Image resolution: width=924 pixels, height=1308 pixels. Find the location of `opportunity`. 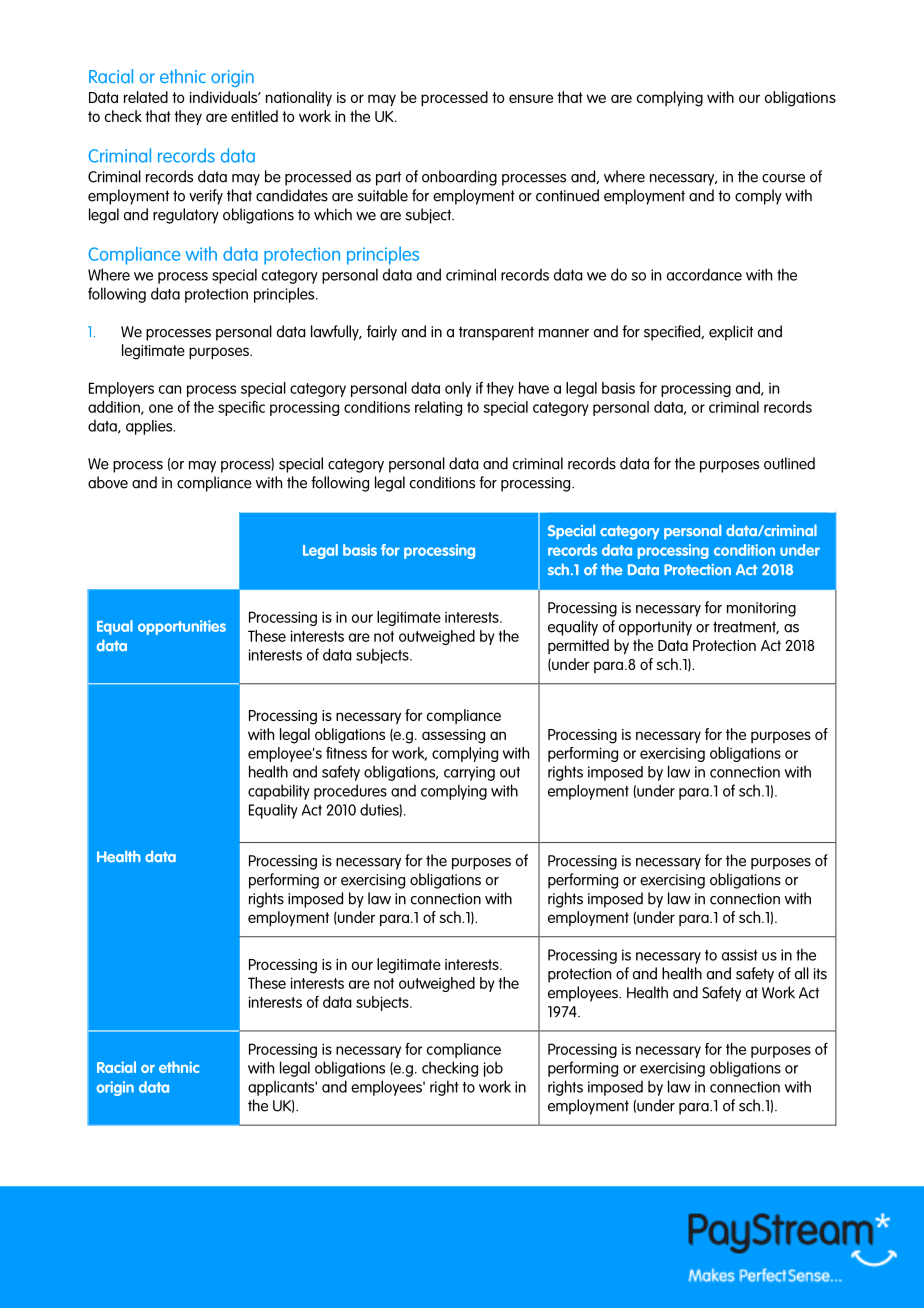

opportunity is located at coordinates (655, 628).
